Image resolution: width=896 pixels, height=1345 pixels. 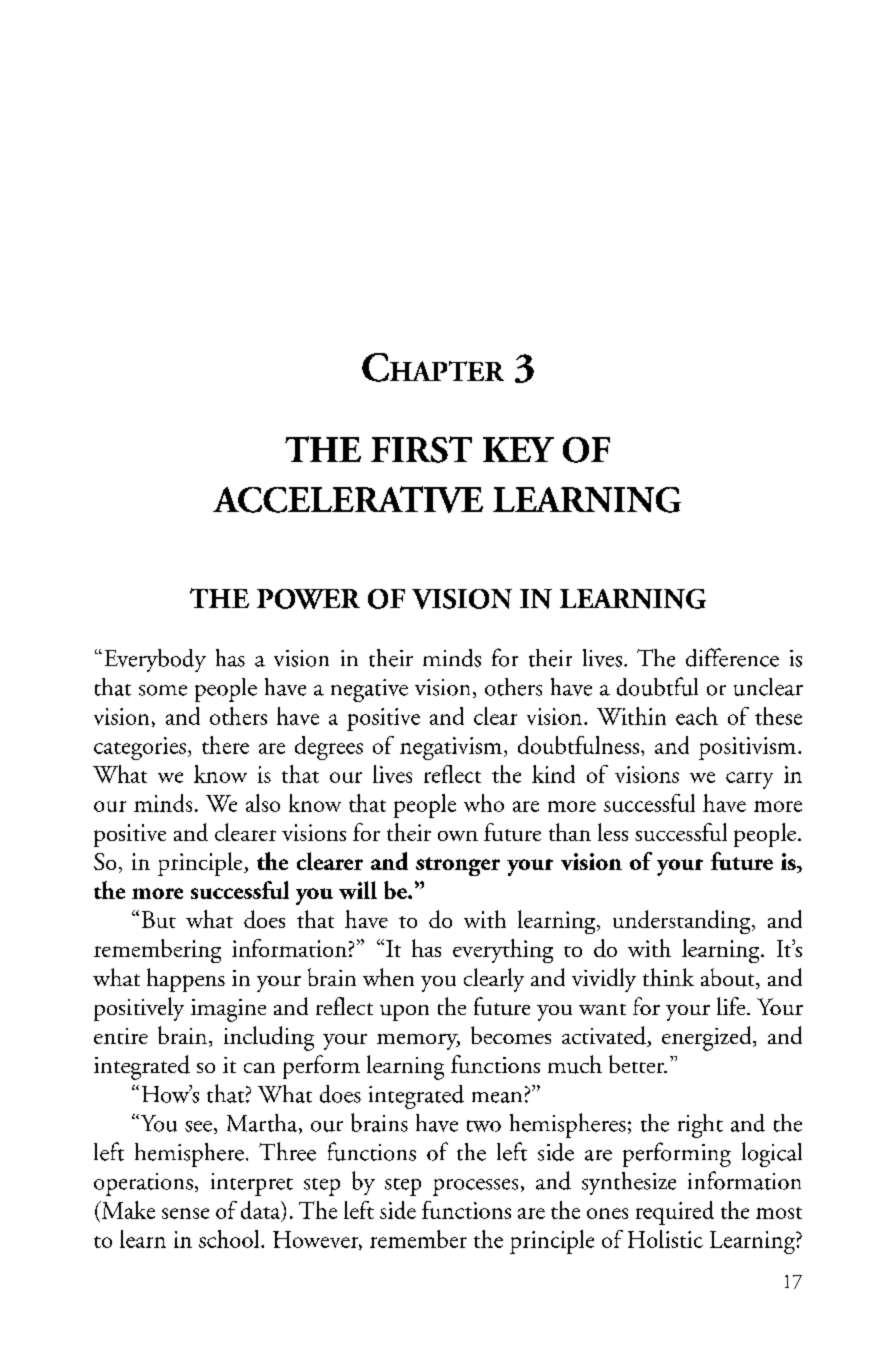 What do you see at coordinates (475, 1187) in the screenshot?
I see `processes` at bounding box center [475, 1187].
